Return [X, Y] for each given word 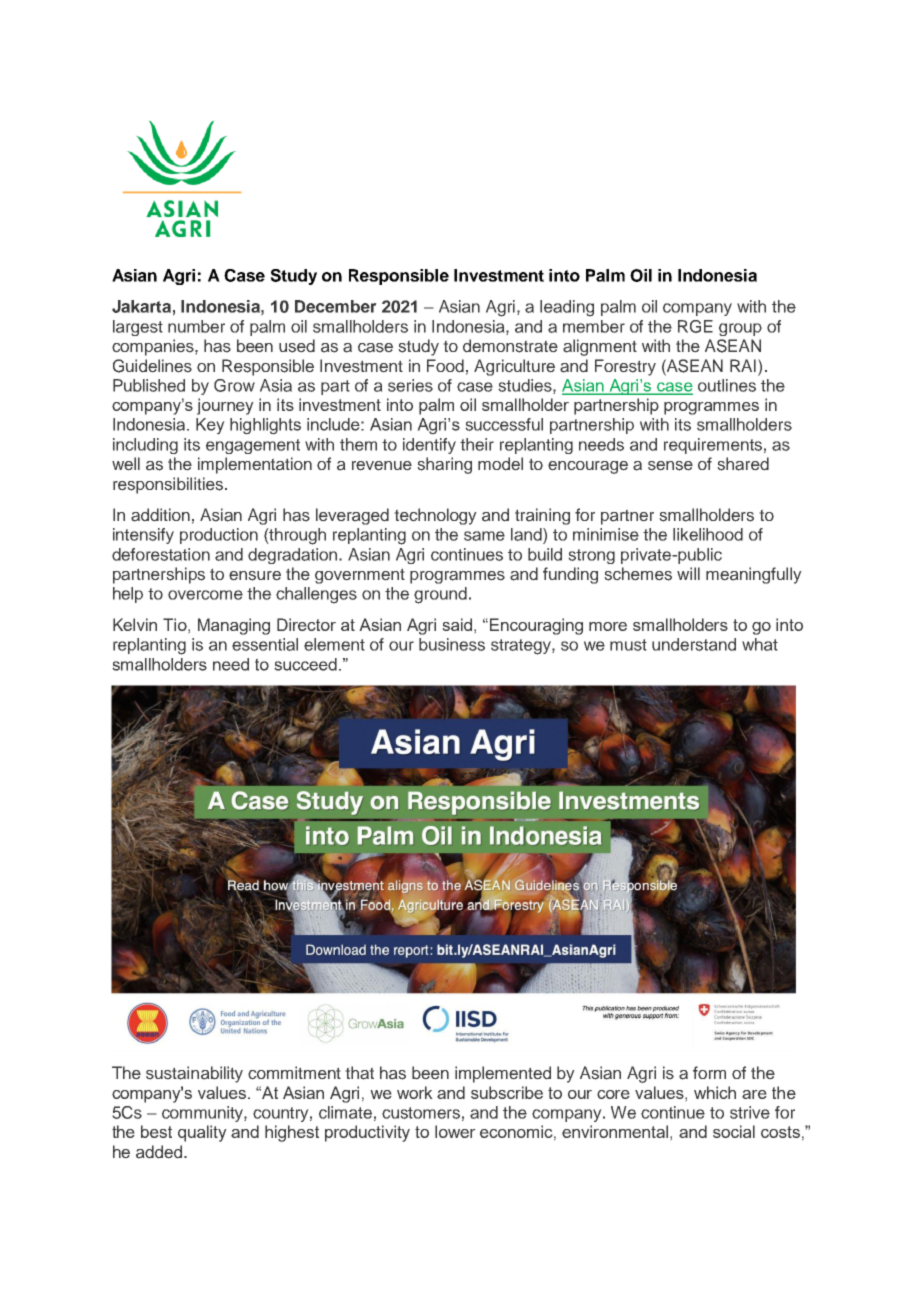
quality [202, 1133]
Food [445, 366]
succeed [305, 664]
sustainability [194, 1074]
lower [455, 1131]
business [452, 644]
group [740, 329]
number [196, 326]
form [709, 1072]
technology [435, 516]
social [734, 1131]
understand [694, 644]
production [219, 536]
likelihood [708, 534]
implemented [503, 1074]
